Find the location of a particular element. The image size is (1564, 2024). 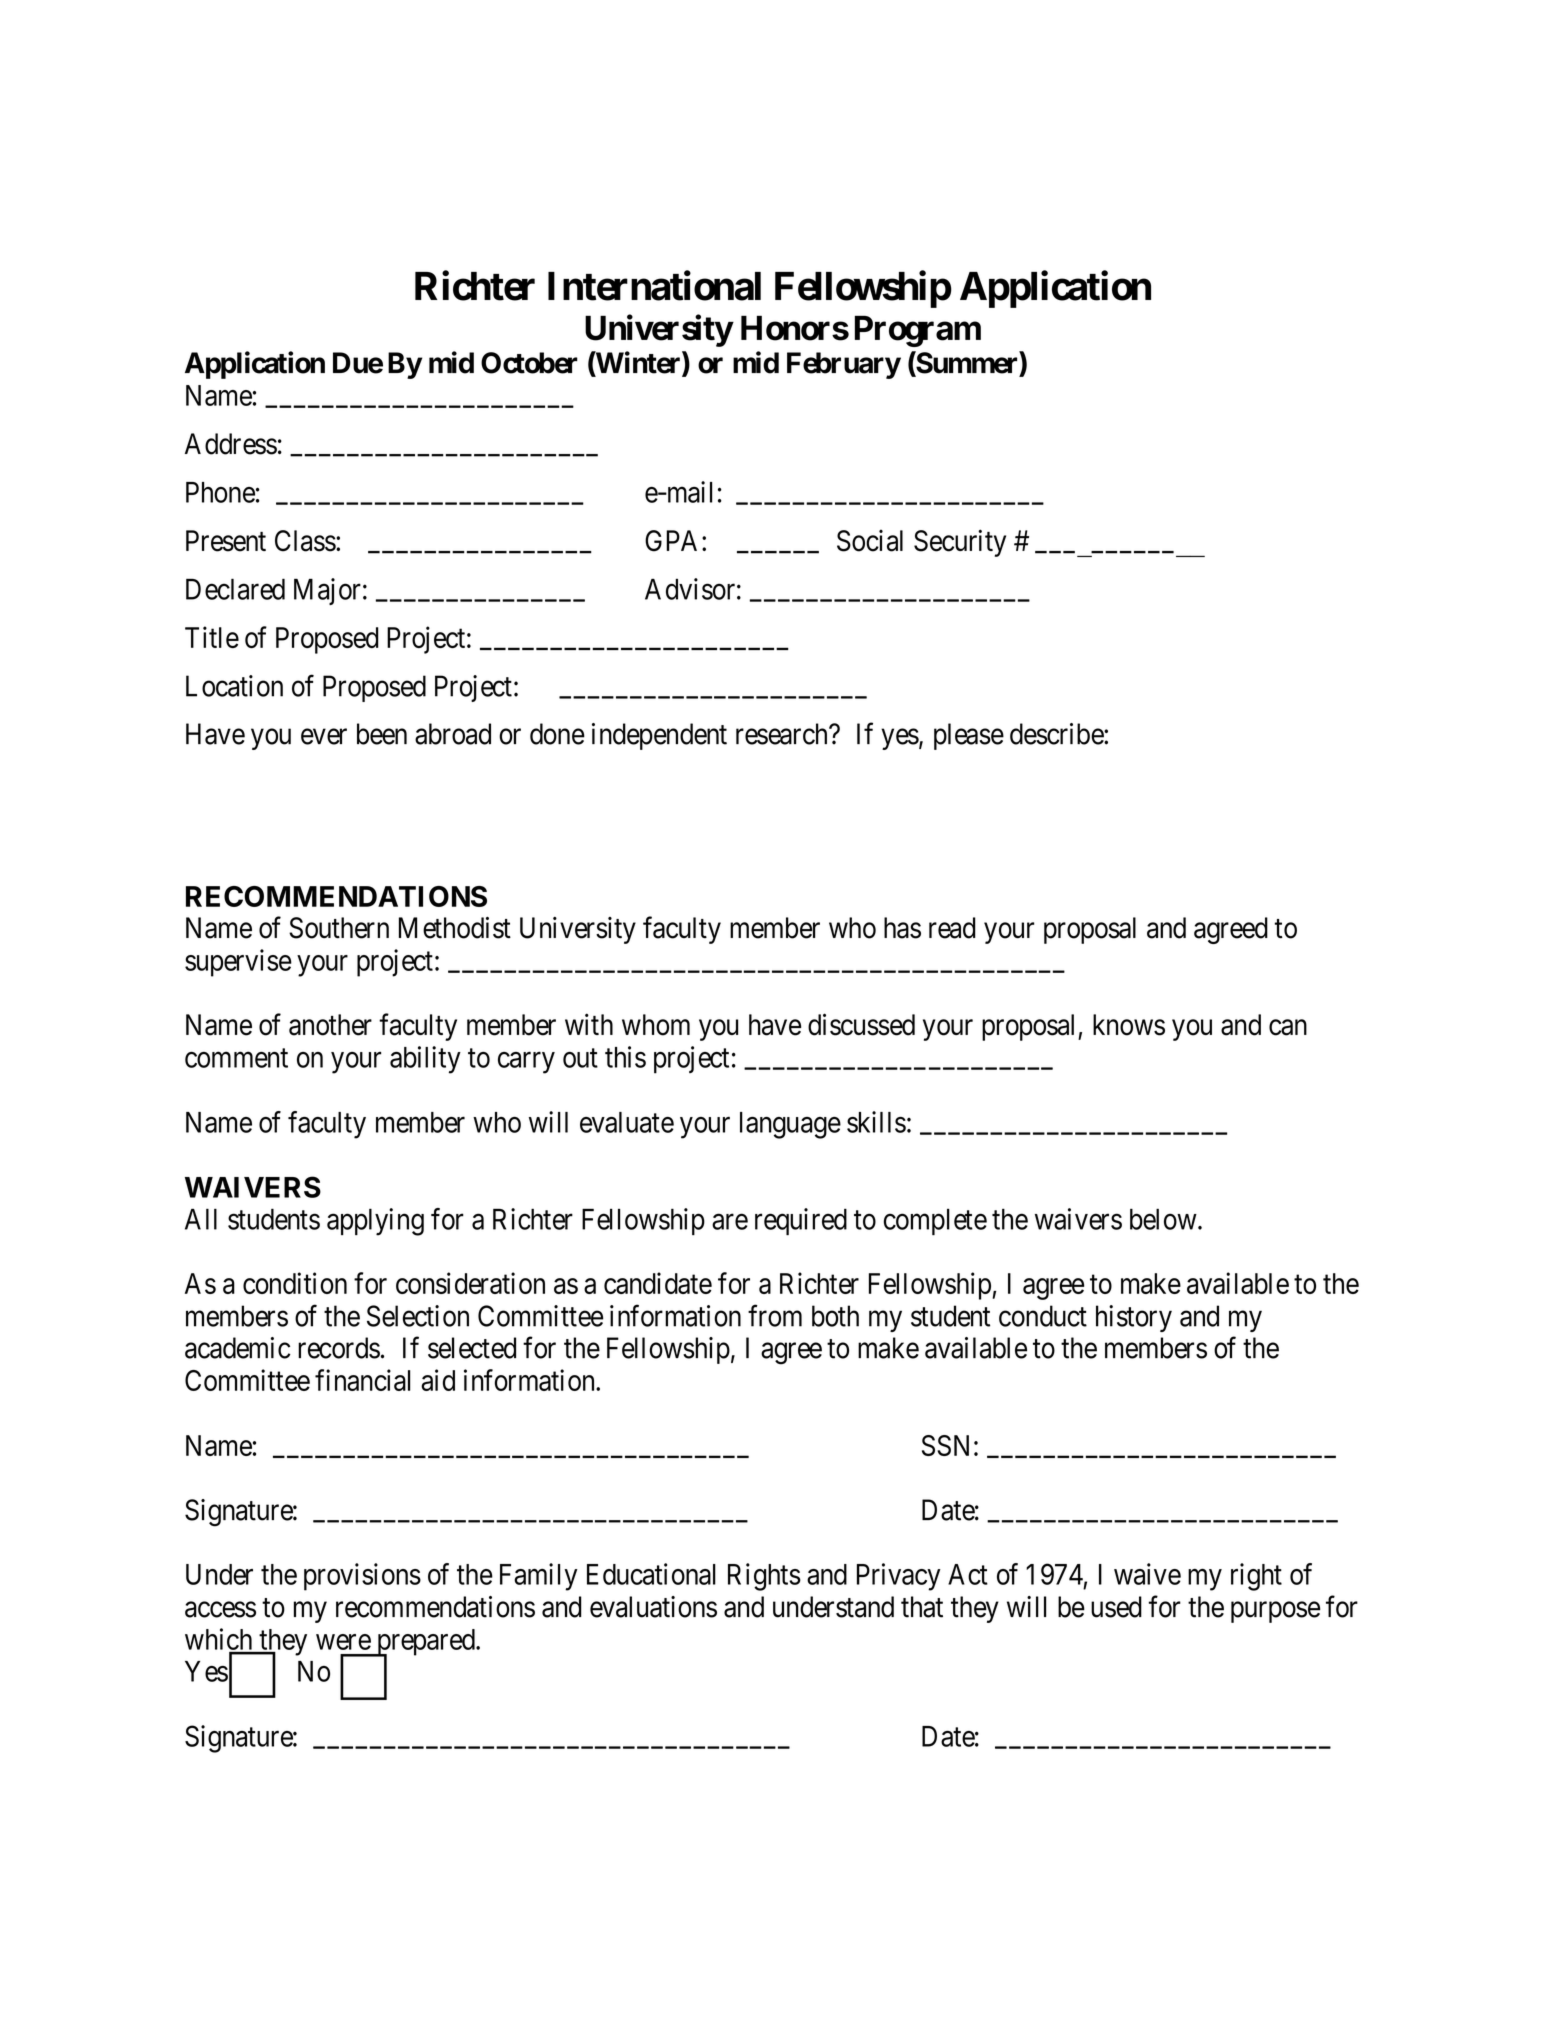

International is located at coordinates (654, 286).
